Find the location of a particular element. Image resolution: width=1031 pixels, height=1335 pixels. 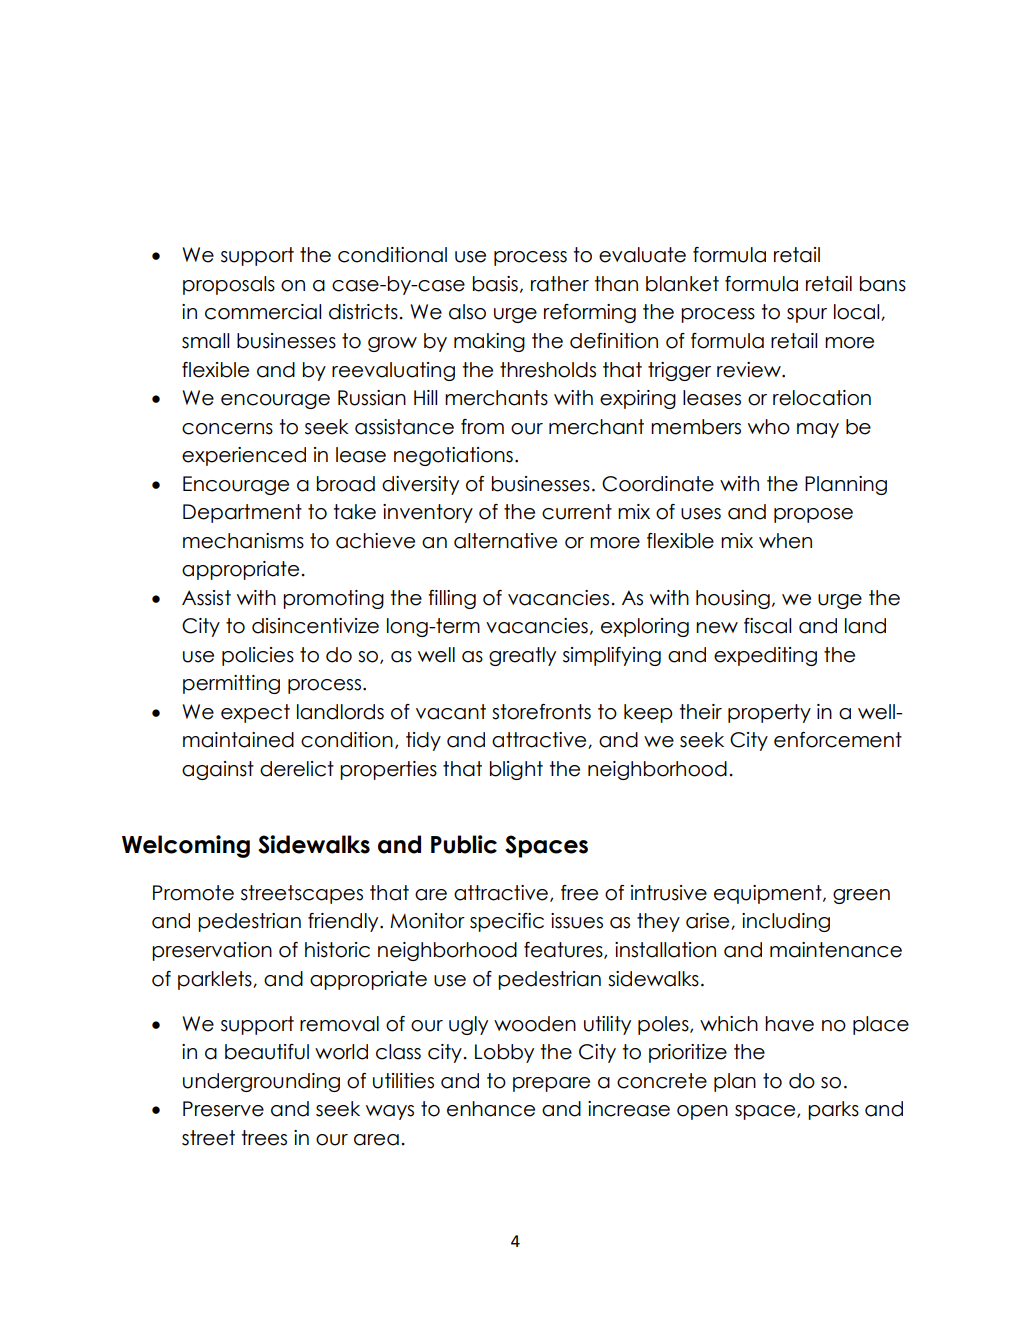

proposals is located at coordinates (229, 285).
